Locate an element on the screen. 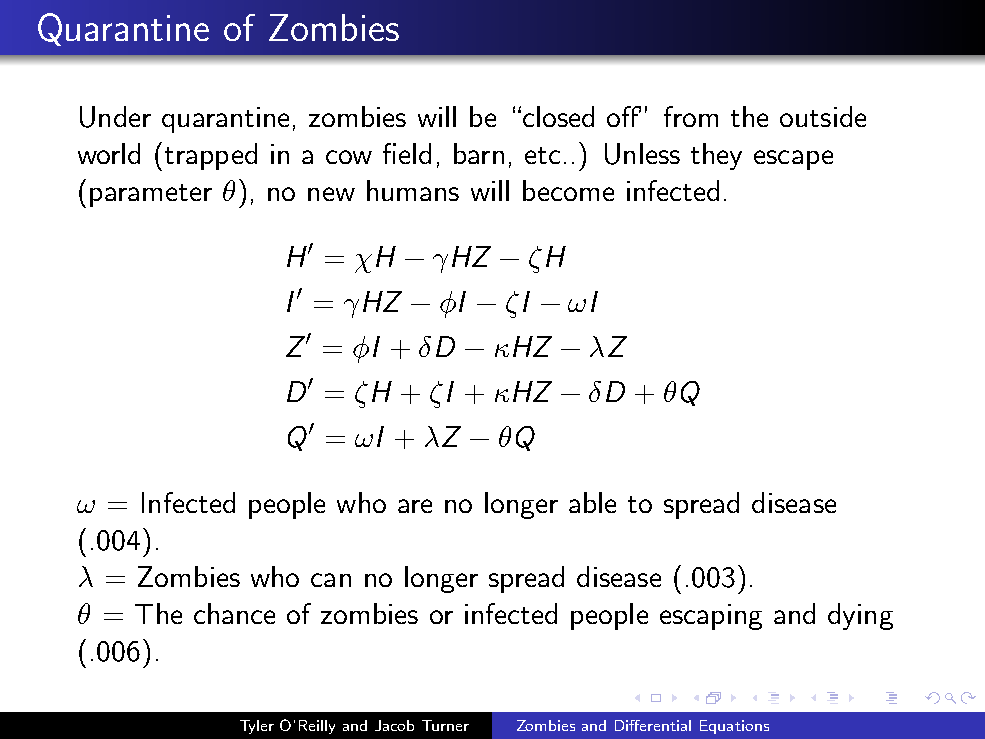 The image size is (985, 739). escaping is located at coordinates (711, 617).
